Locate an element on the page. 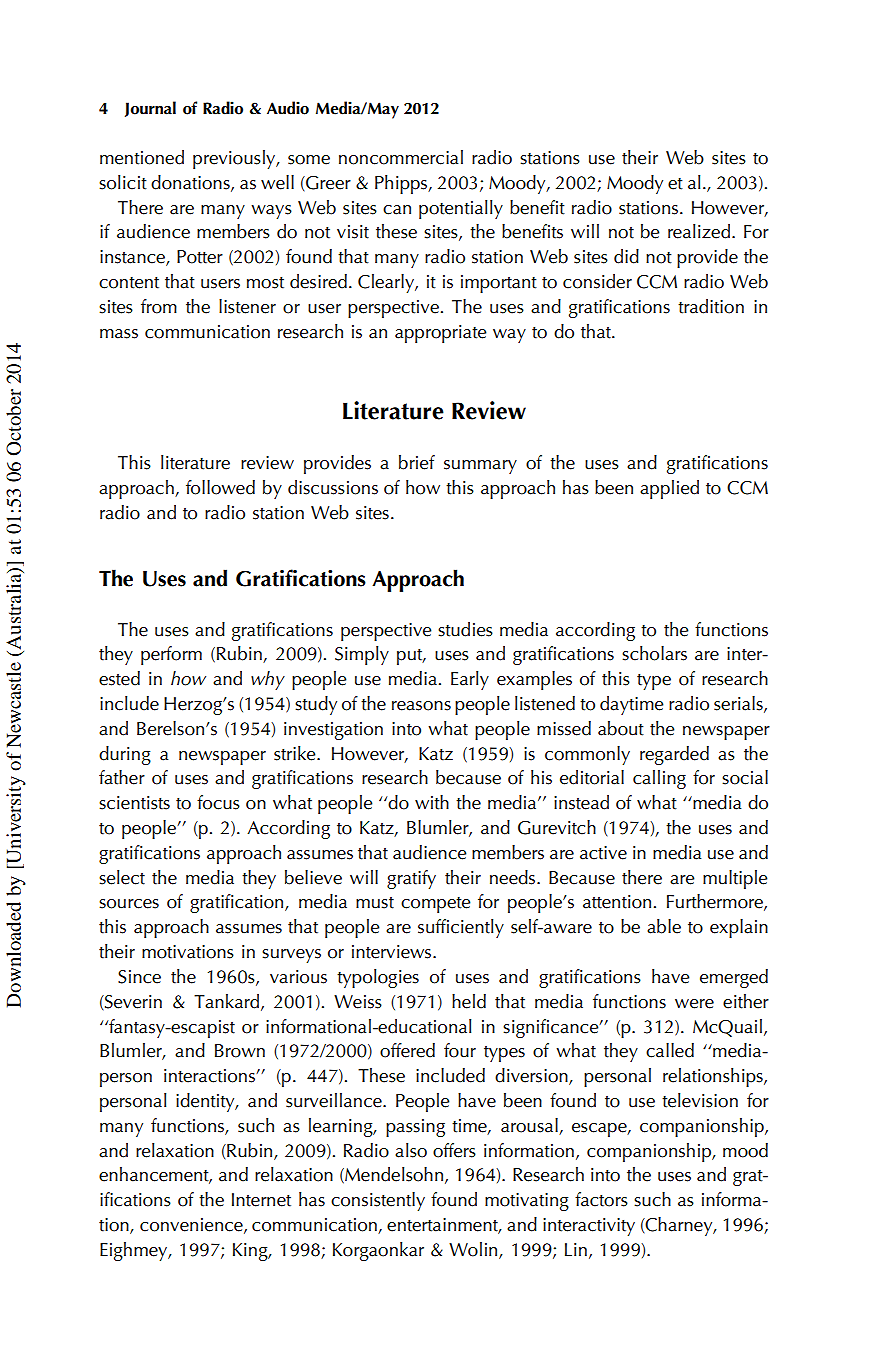  realized is located at coordinates (700, 231).
